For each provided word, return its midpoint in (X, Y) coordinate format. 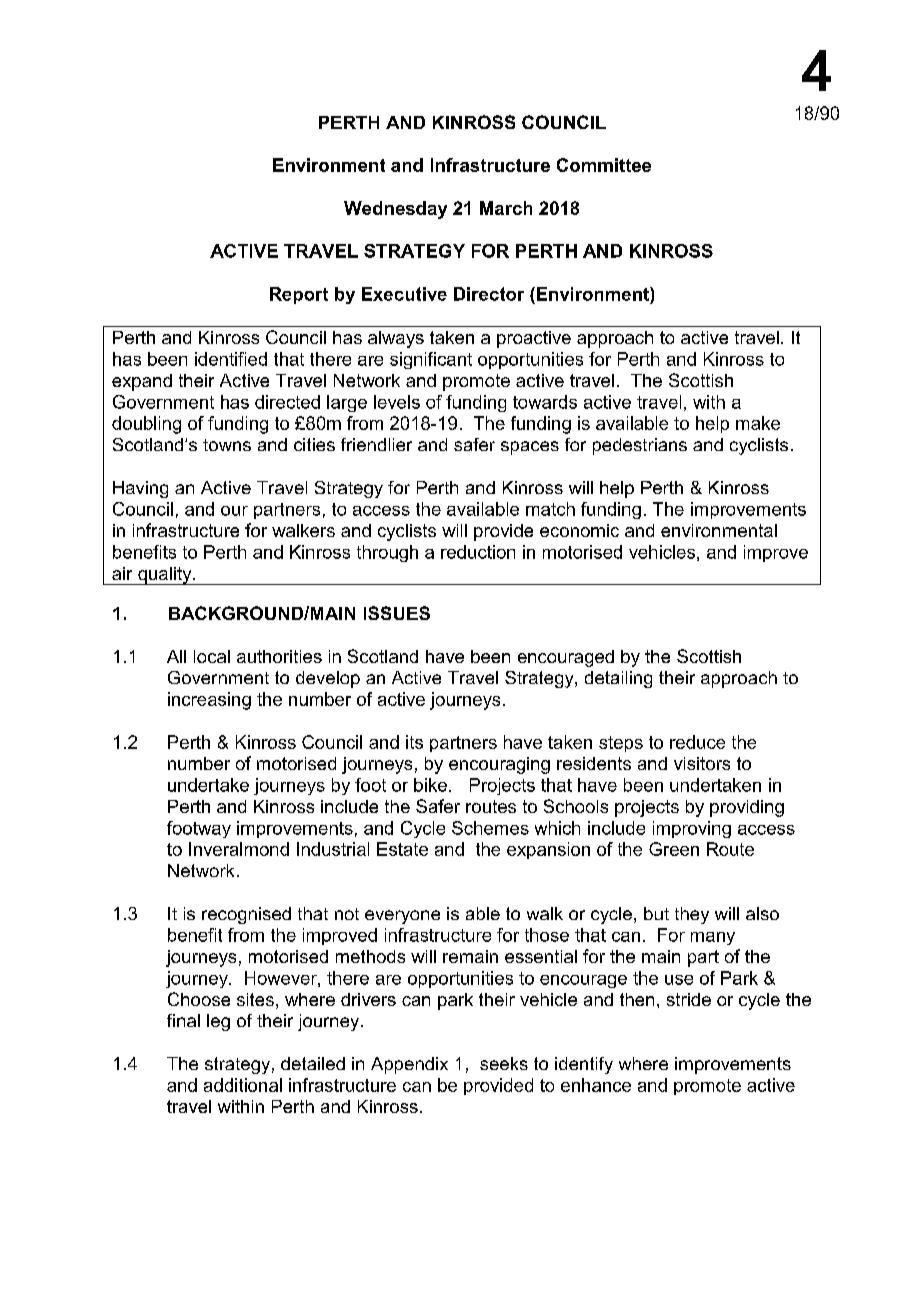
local (212, 656)
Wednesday (395, 210)
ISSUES (397, 613)
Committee (604, 165)
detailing (618, 679)
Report (299, 295)
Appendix (409, 1065)
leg (218, 1022)
